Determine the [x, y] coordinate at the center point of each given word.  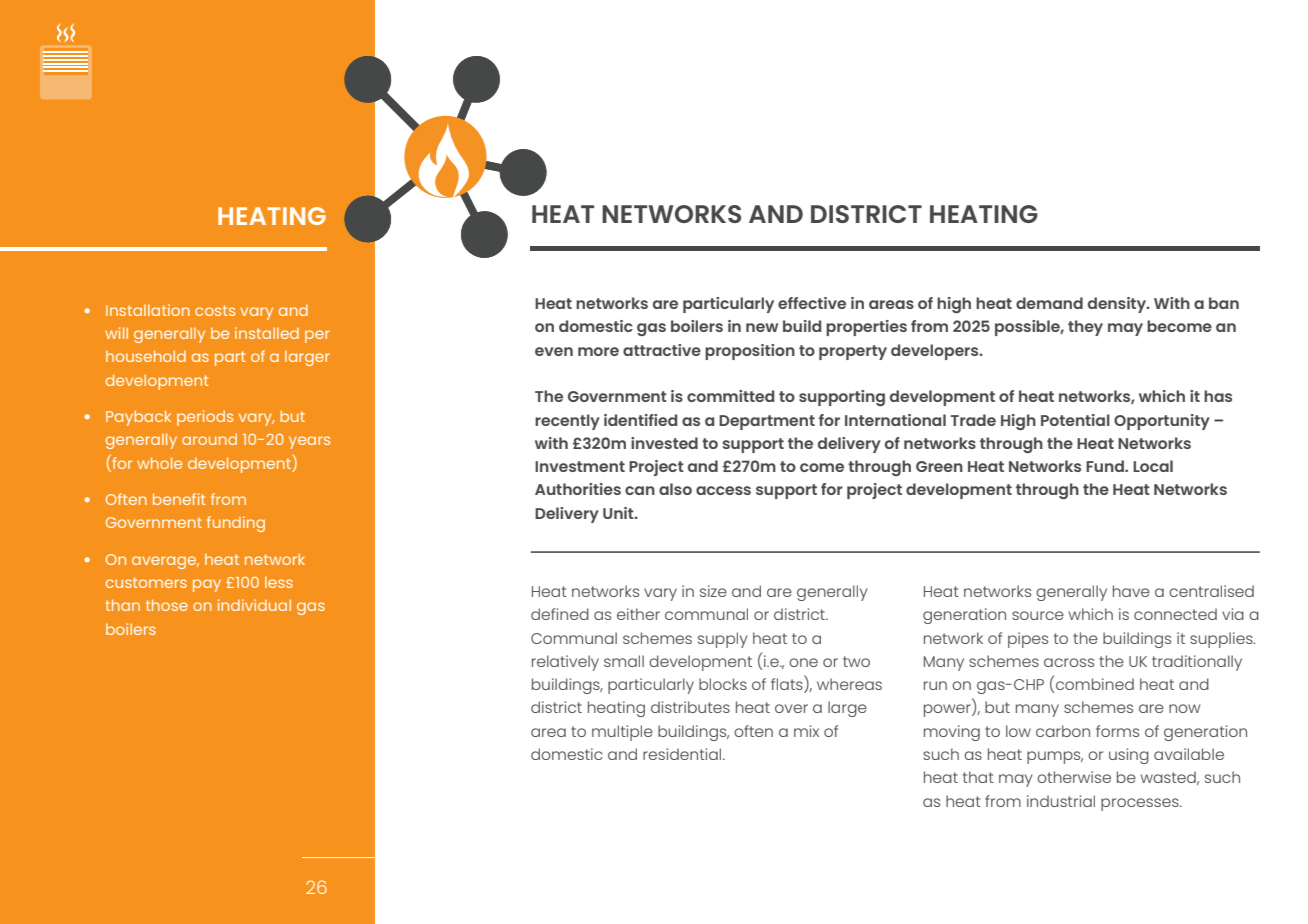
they [1085, 328]
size [713, 591]
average [165, 562]
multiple [622, 733]
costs [215, 310]
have [1131, 591]
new [762, 327]
